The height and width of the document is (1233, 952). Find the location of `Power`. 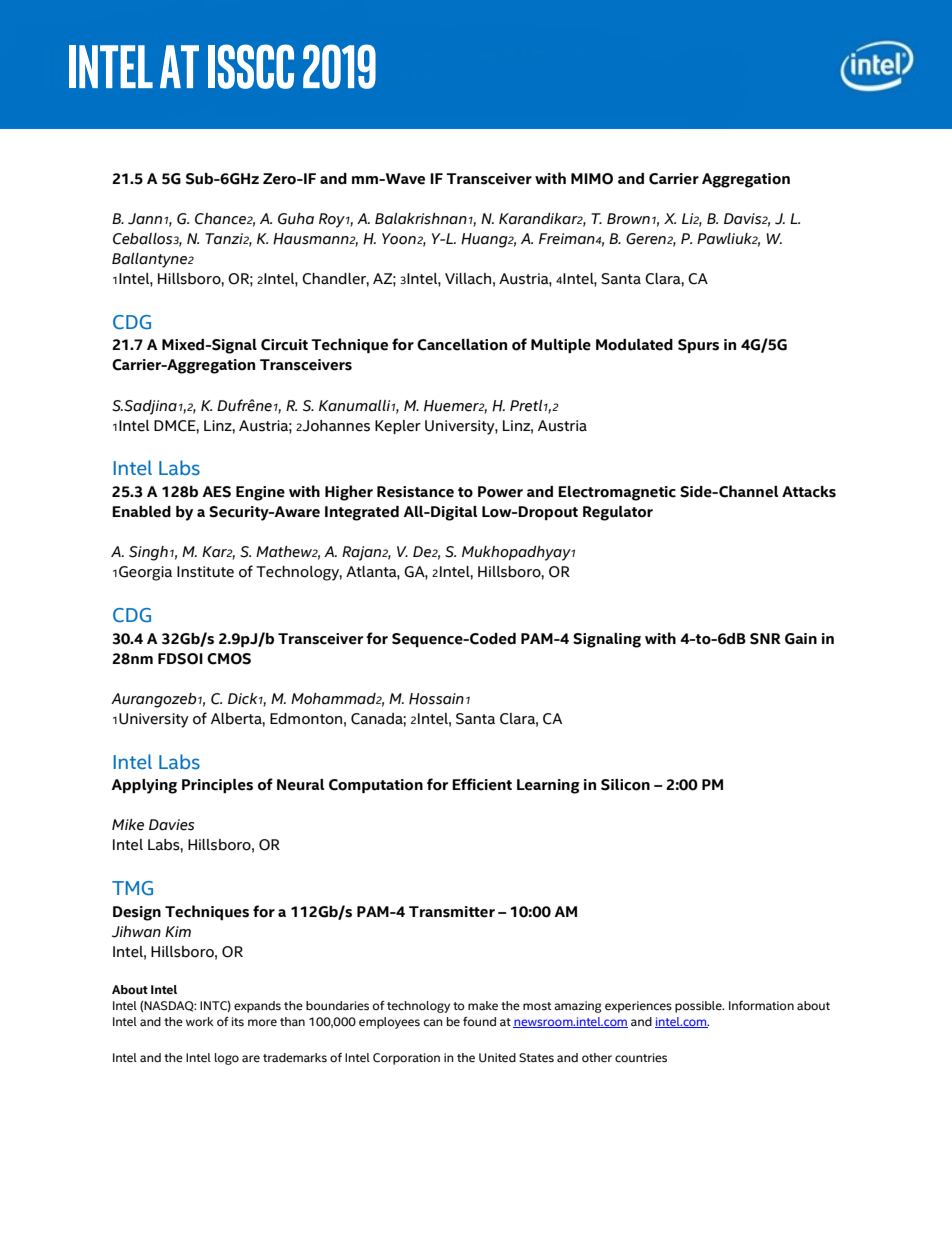

Power is located at coordinates (500, 492).
